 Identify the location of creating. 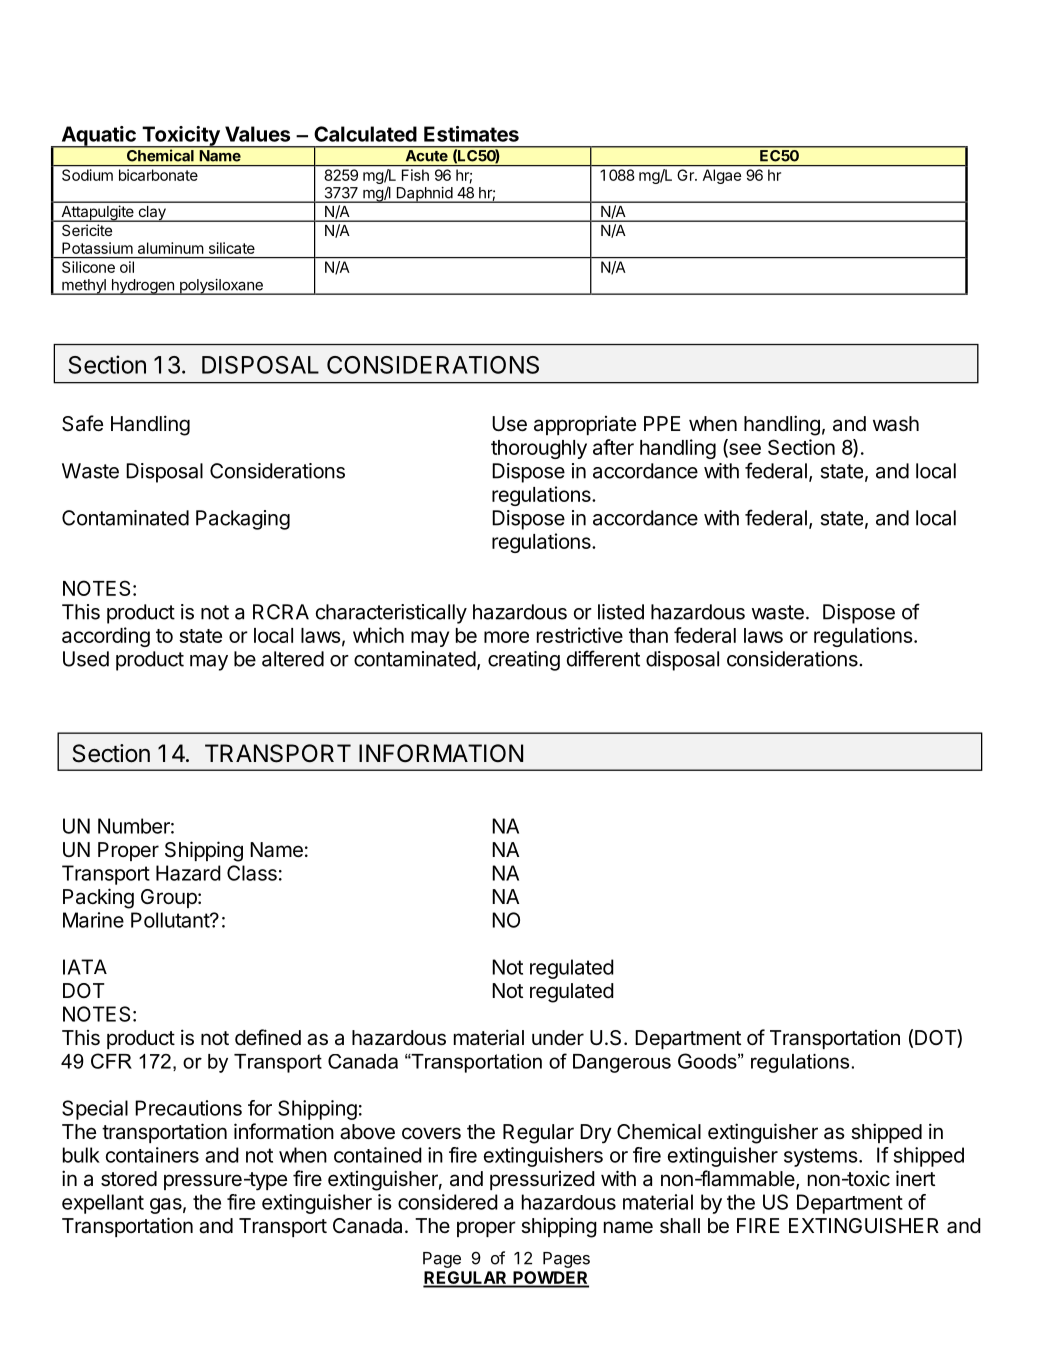
(524, 661).
